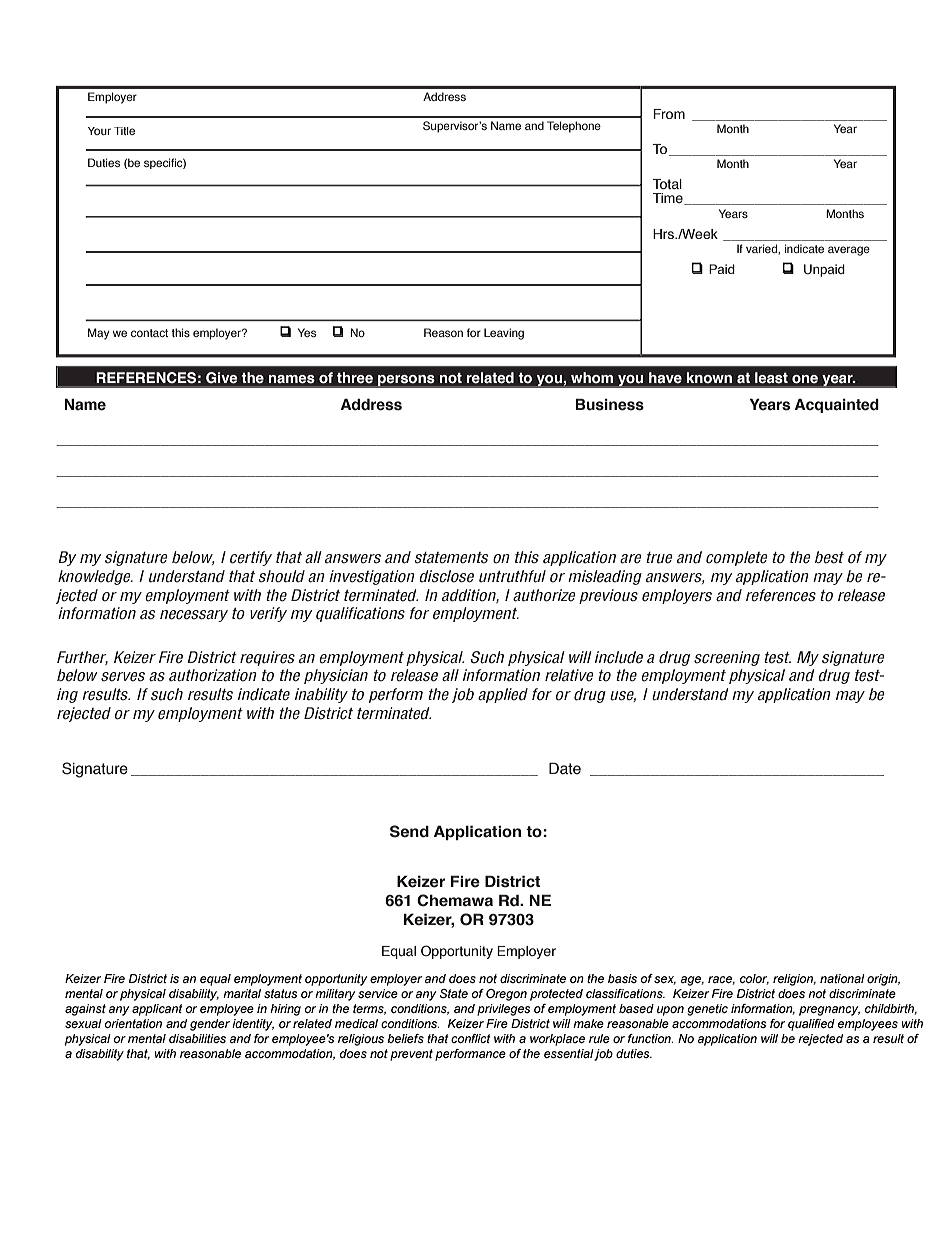 This image has width=952, height=1233. Describe the element at coordinates (669, 114) in the image. I see `From` at that location.
